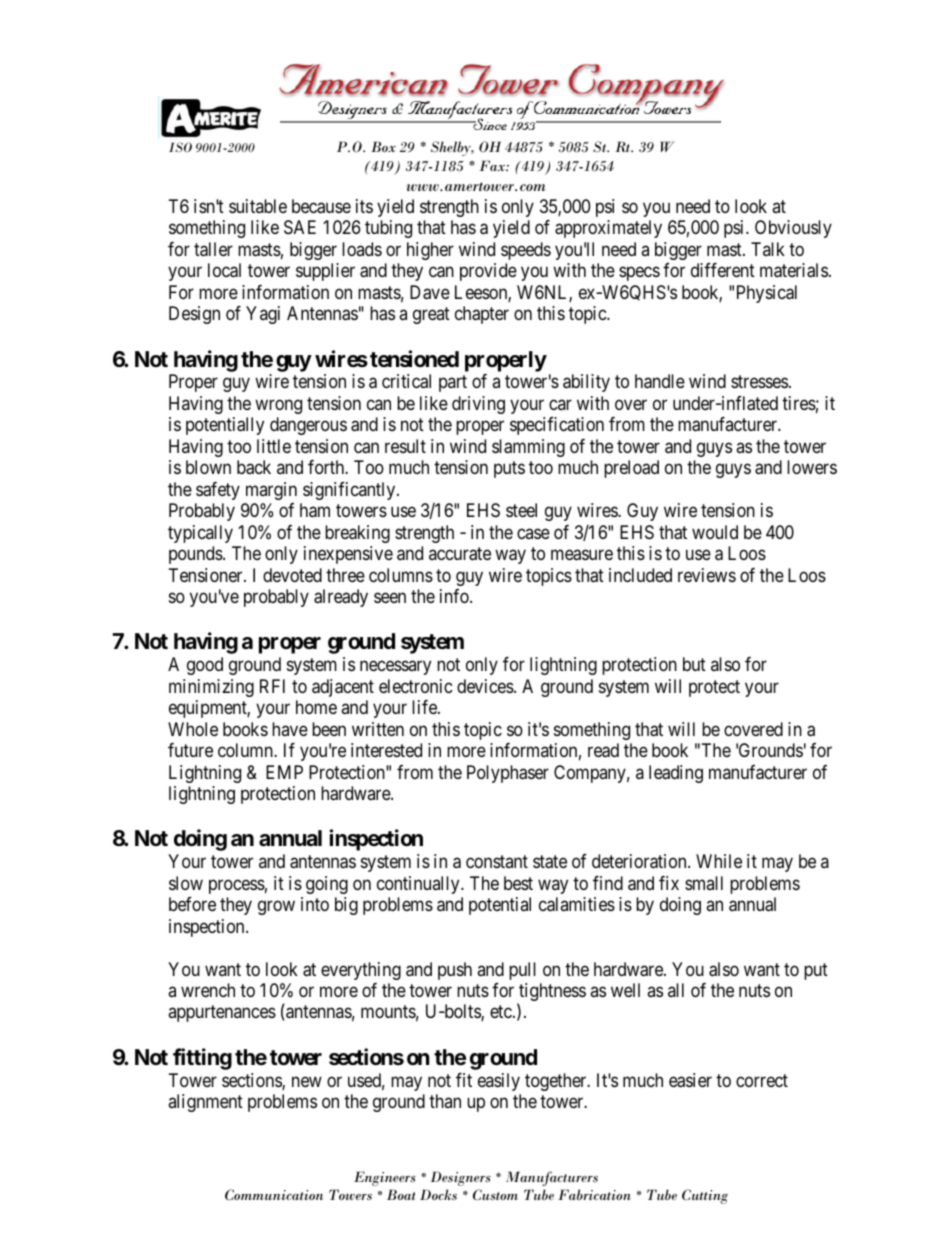 Image resolution: width=952 pixels, height=1233 pixels. Describe the element at coordinates (793, 229) in the screenshot. I see `Obviously` at that location.
